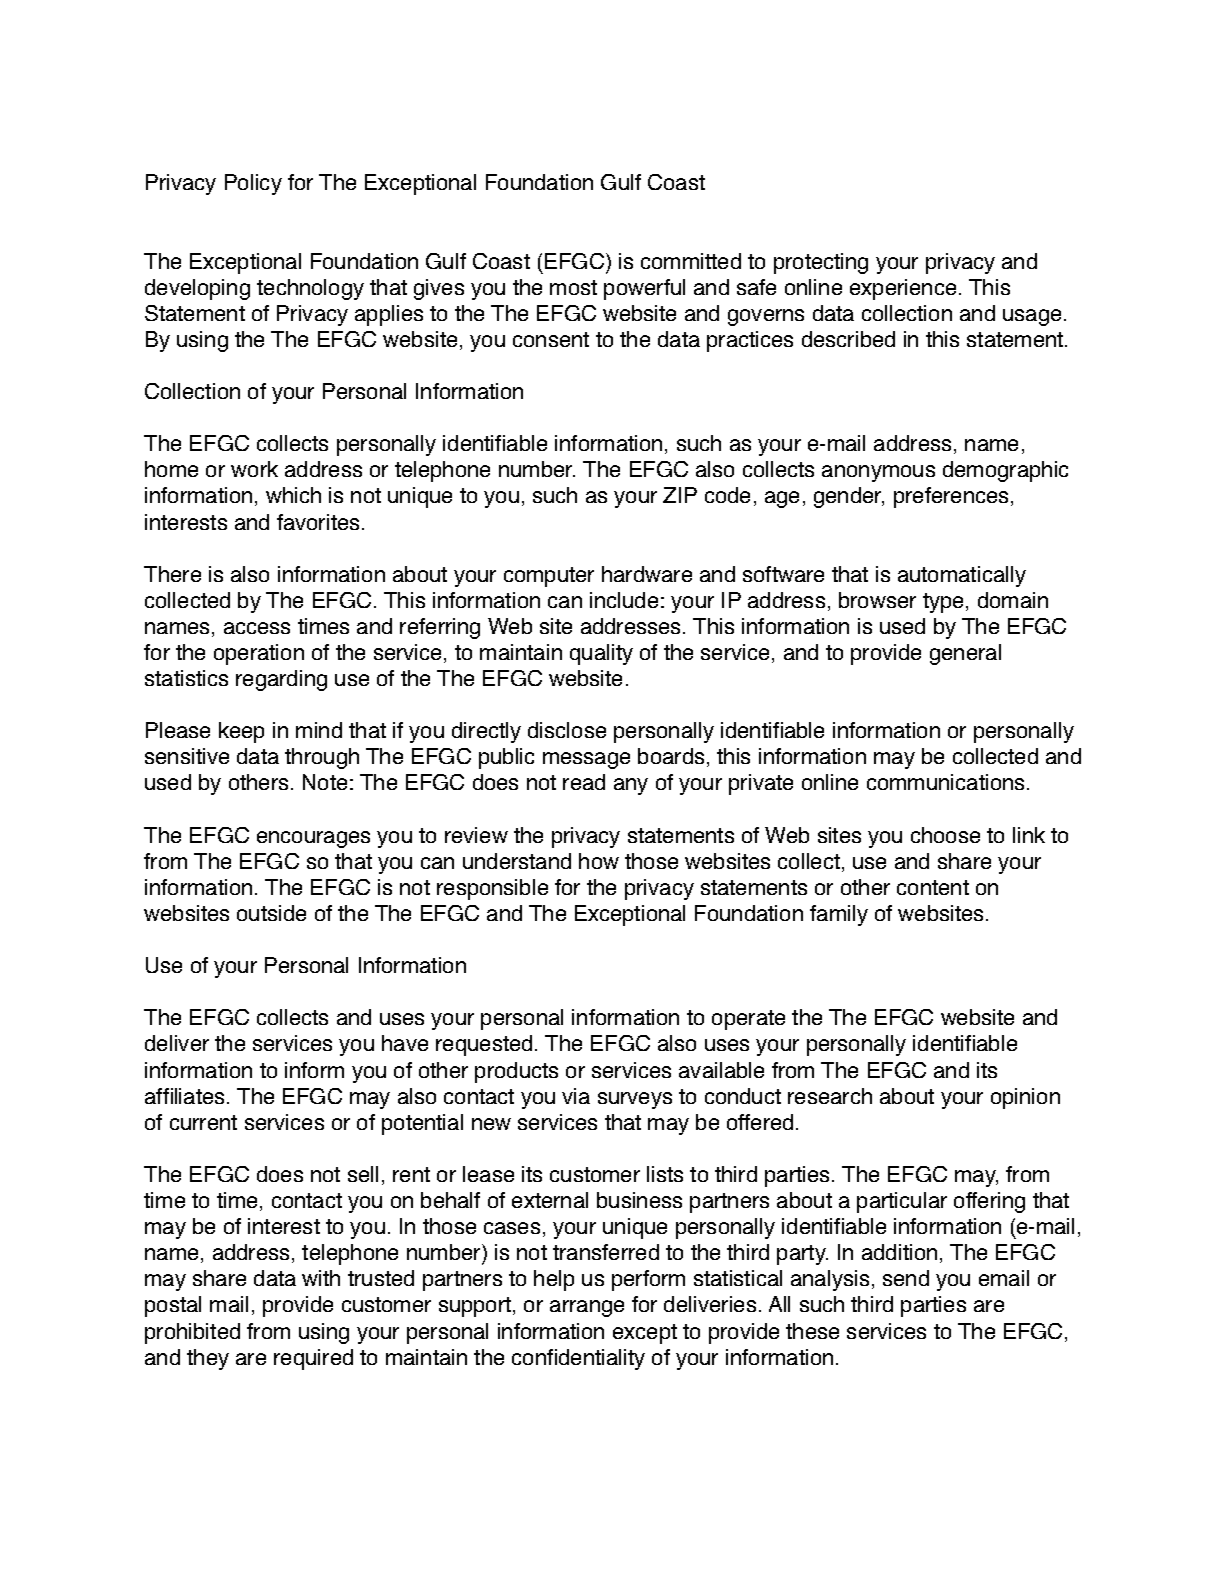 This page has height=1590, width=1229. What do you see at coordinates (586, 760) in the page?
I see `message` at bounding box center [586, 760].
